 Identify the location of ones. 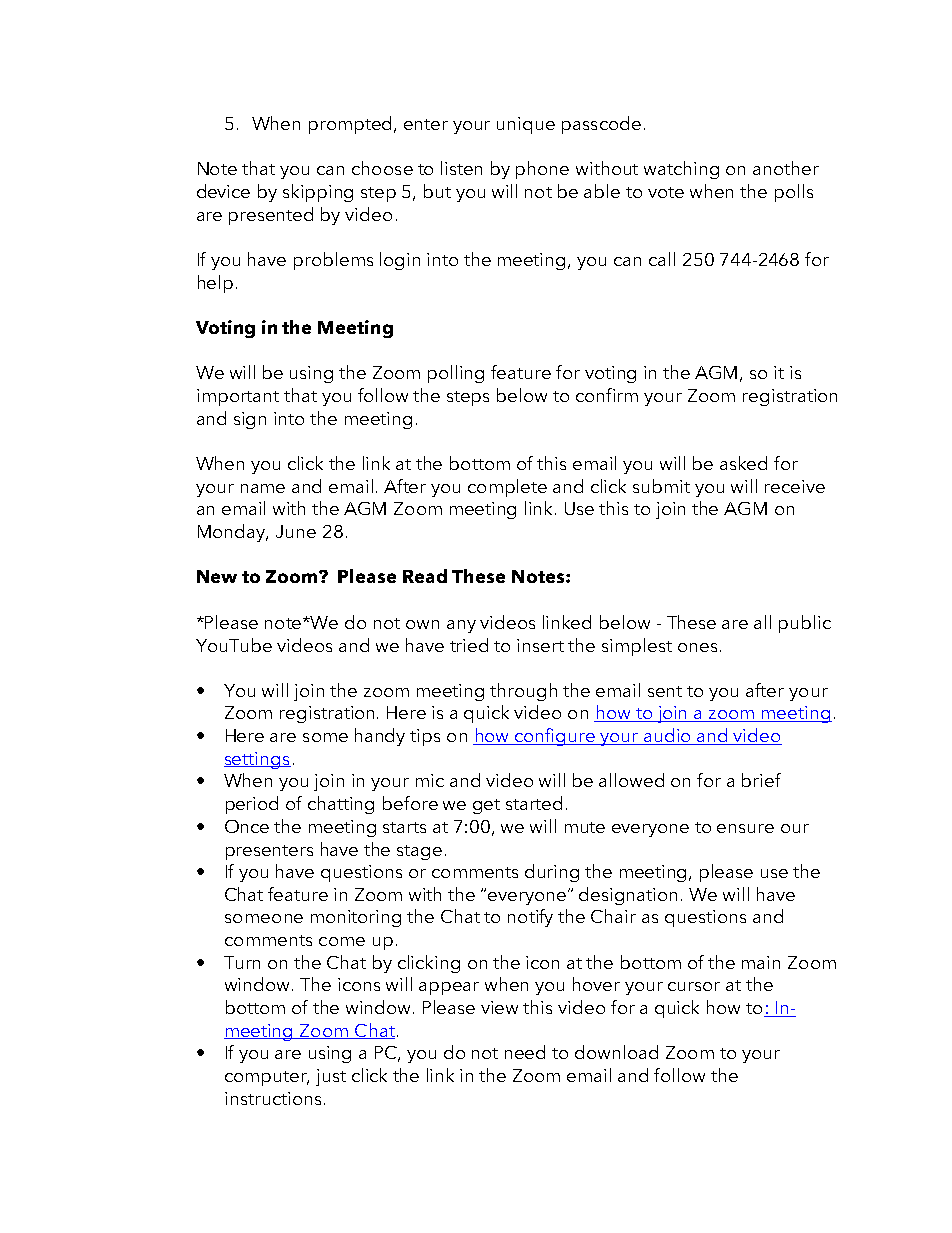
(697, 647).
